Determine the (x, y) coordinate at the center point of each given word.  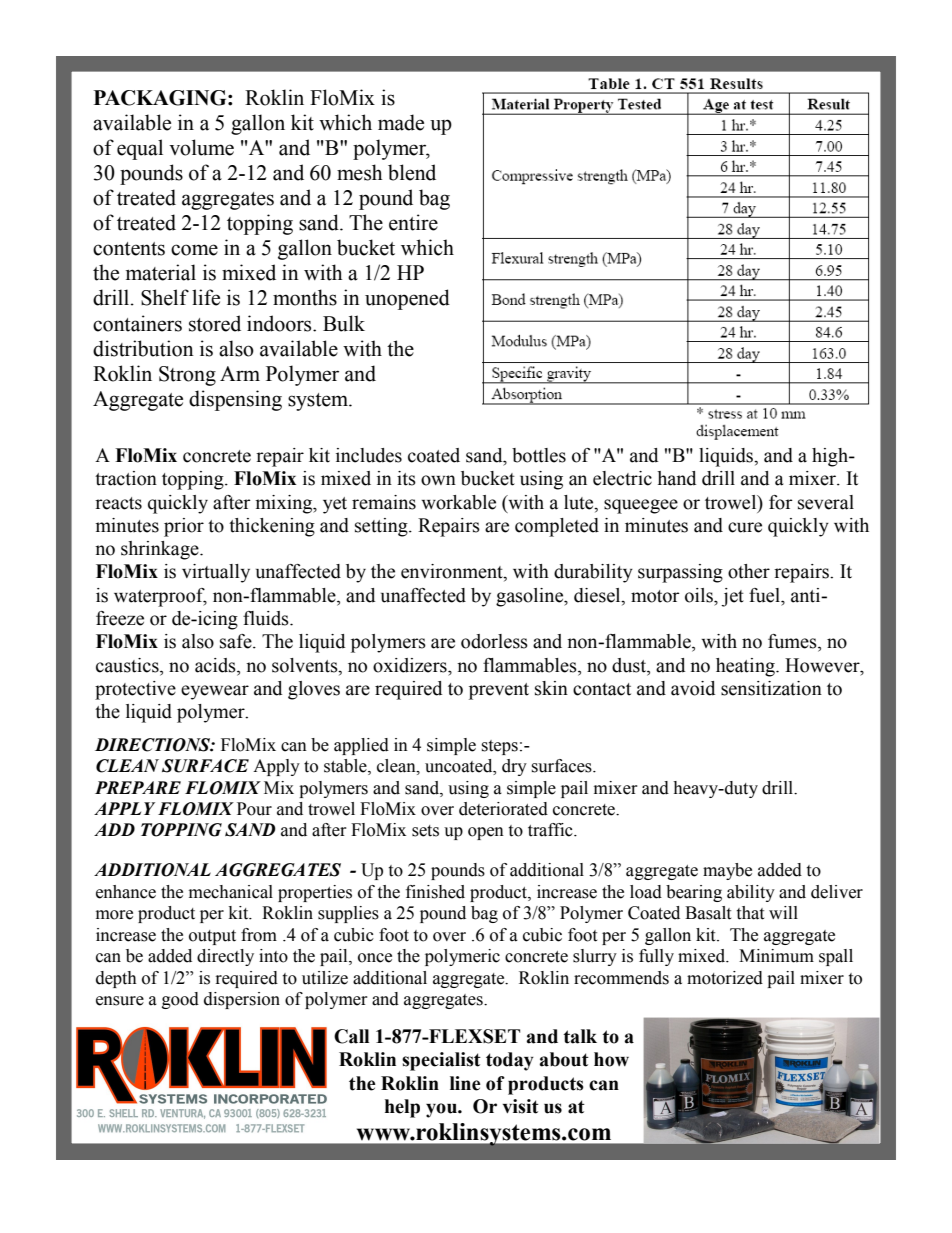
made (401, 122)
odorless (494, 641)
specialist (441, 1061)
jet (732, 597)
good (180, 1000)
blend (412, 172)
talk (580, 1036)
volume (201, 147)
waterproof (160, 597)
